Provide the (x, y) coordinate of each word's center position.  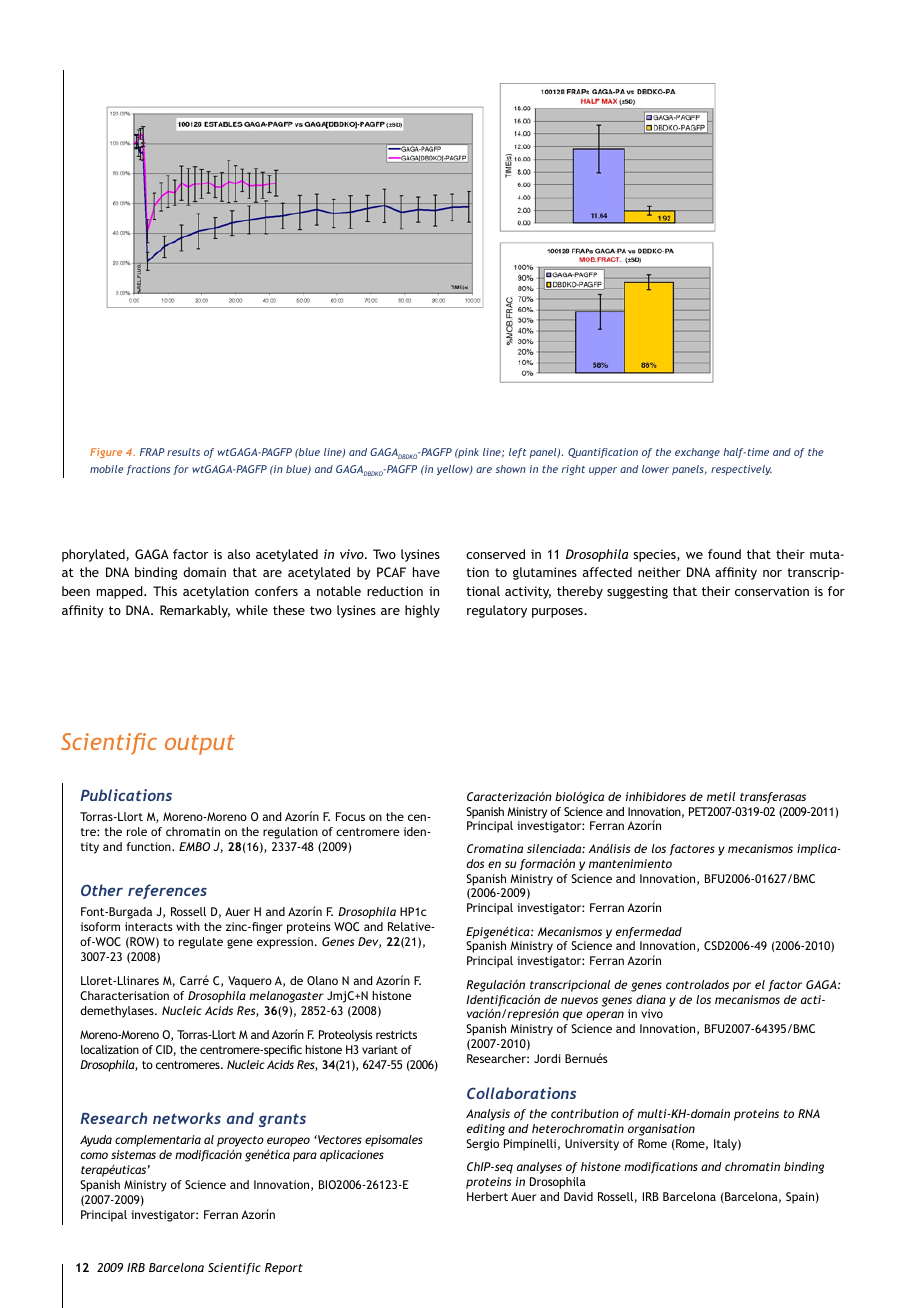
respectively (741, 470)
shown (511, 469)
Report (284, 1269)
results (183, 452)
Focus (350, 816)
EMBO (194, 846)
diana (651, 999)
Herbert (487, 1196)
